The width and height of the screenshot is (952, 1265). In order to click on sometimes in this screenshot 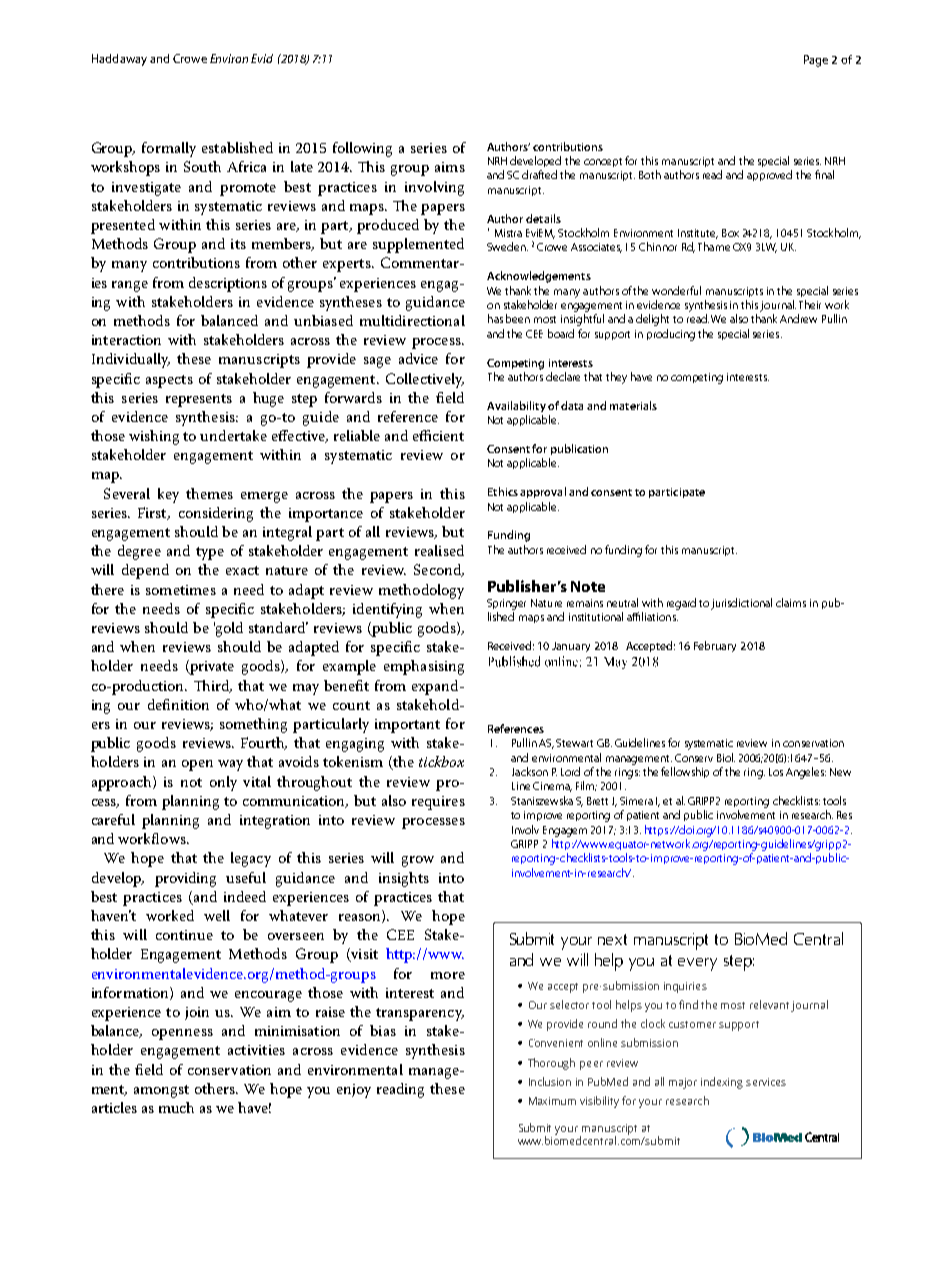, I will do `click(181, 590)`.
